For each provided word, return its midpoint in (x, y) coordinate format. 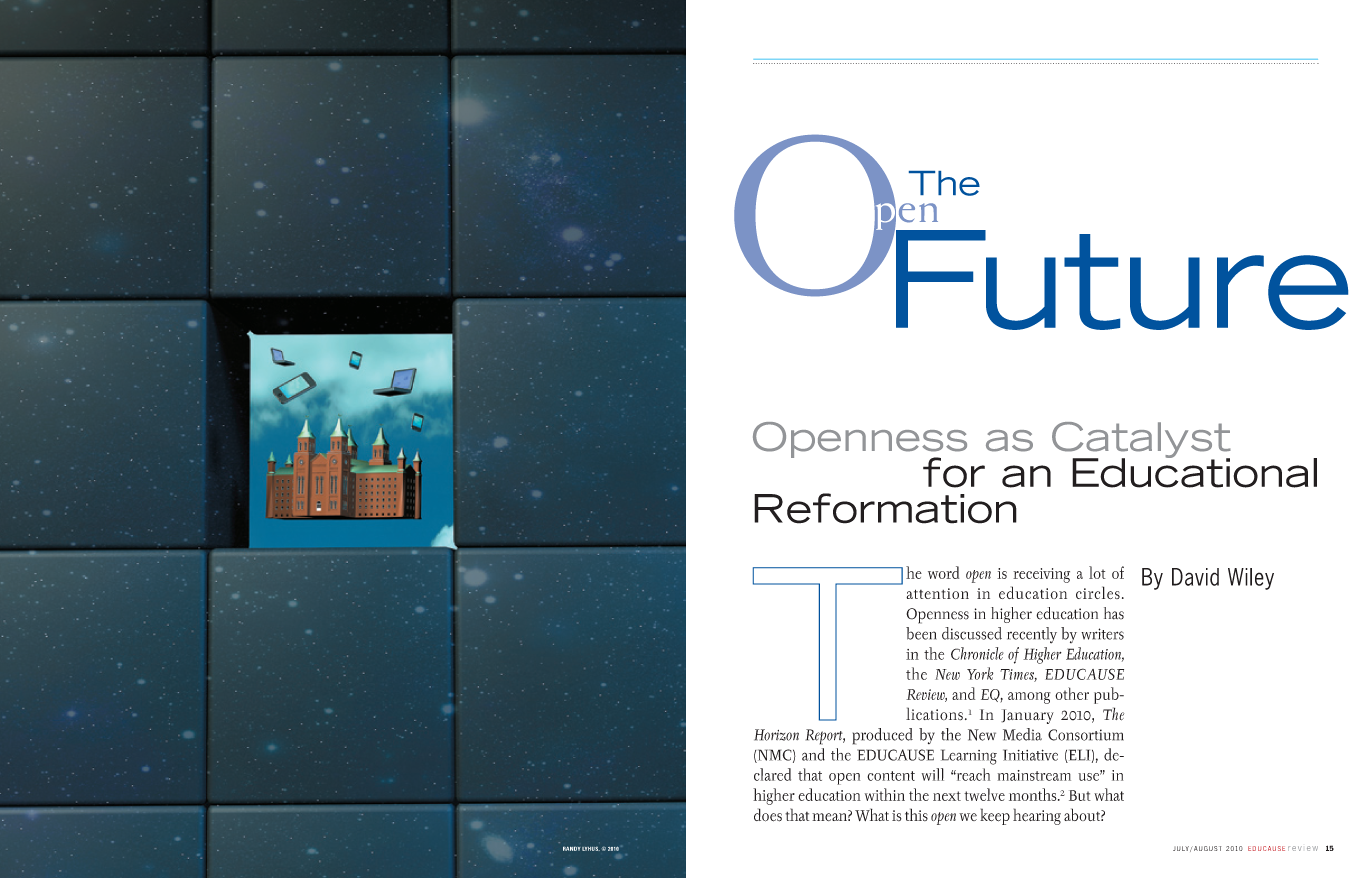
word (943, 572)
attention (937, 593)
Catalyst (1141, 441)
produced (883, 736)
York (980, 673)
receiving (1041, 575)
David (1195, 577)
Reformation (885, 508)
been (921, 633)
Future (1121, 278)
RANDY (572, 848)
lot (1097, 572)
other (1072, 693)
